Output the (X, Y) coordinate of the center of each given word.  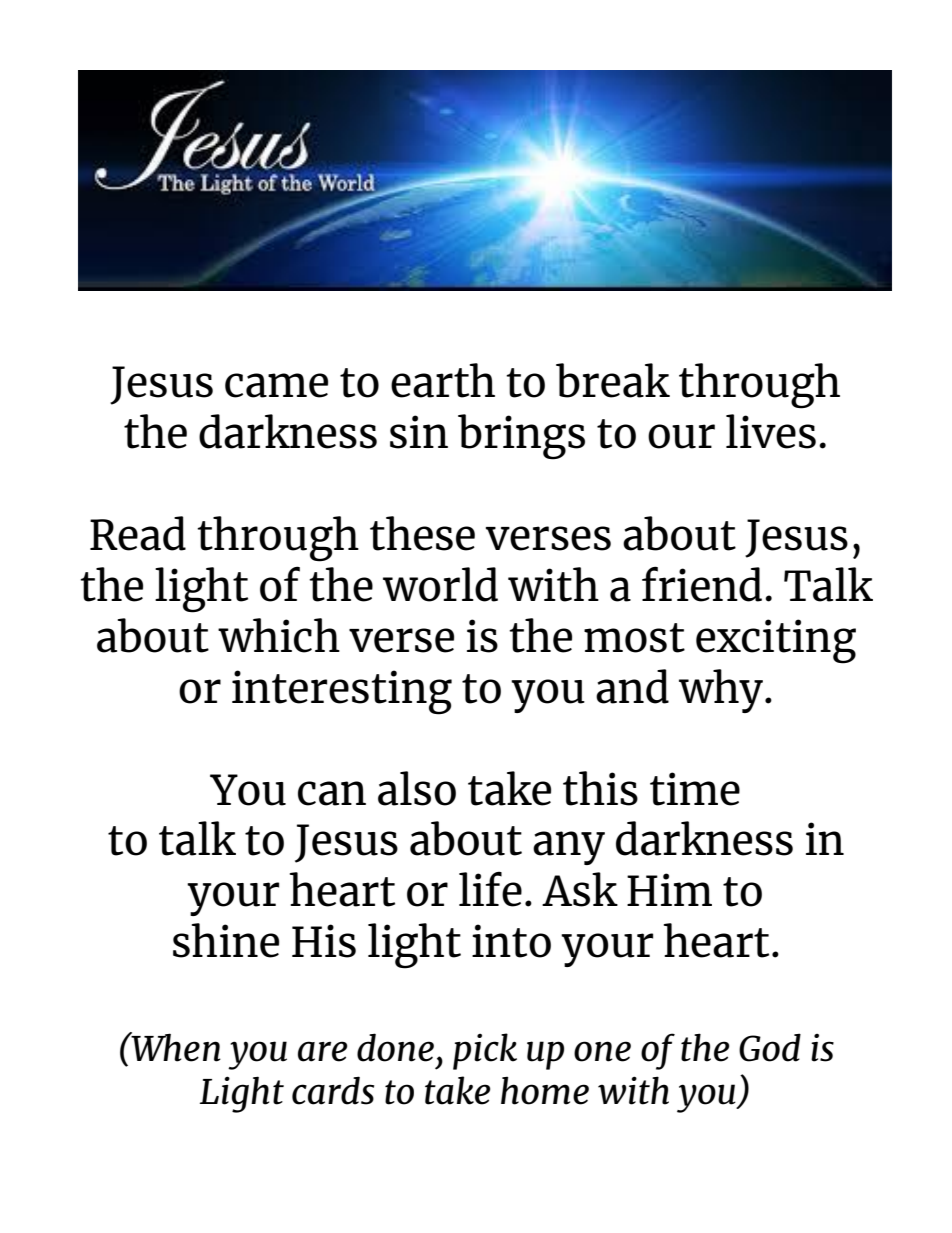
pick (485, 1051)
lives (771, 431)
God (770, 1047)
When (175, 1047)
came (276, 385)
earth (443, 380)
